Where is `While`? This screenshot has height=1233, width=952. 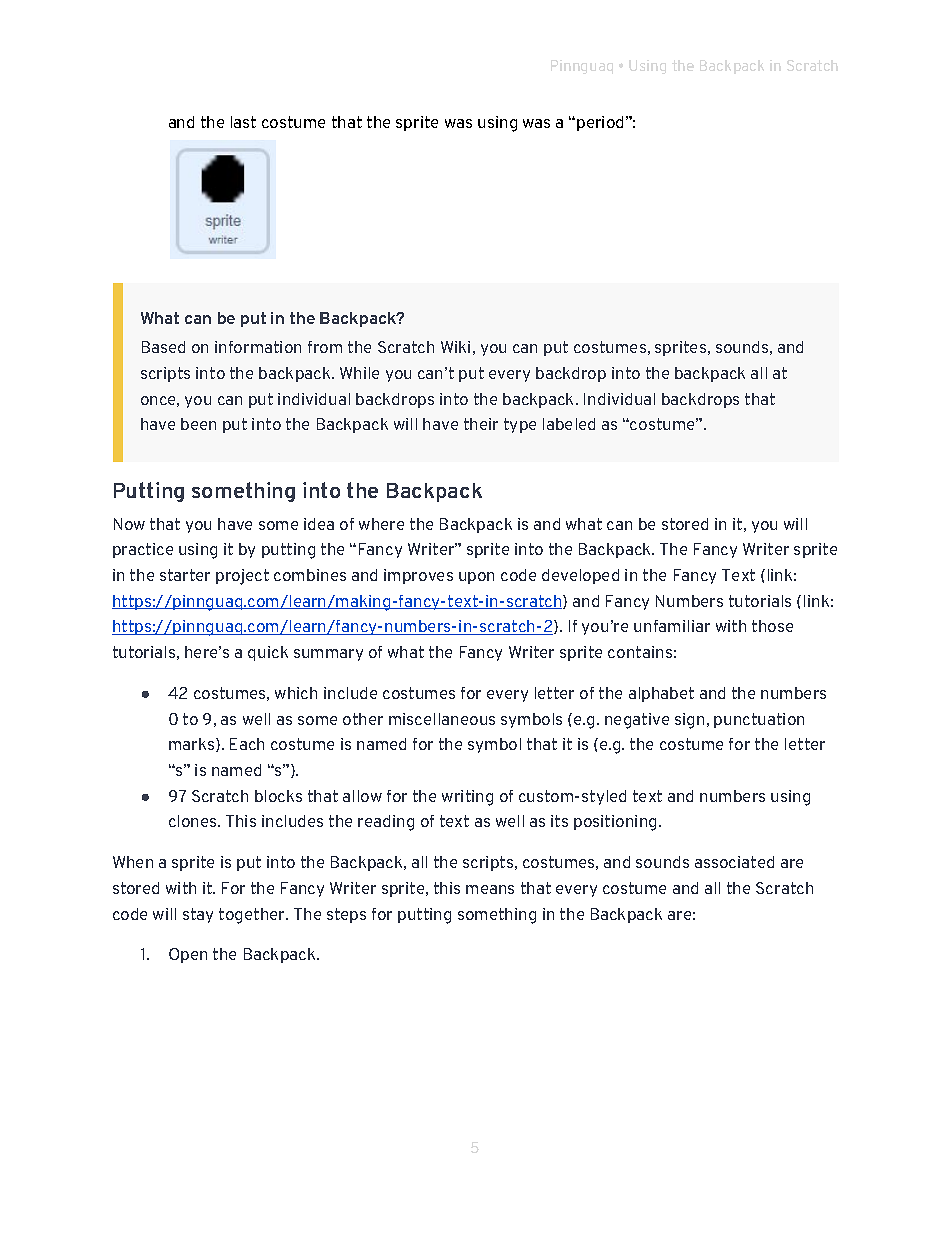
While is located at coordinates (359, 373).
